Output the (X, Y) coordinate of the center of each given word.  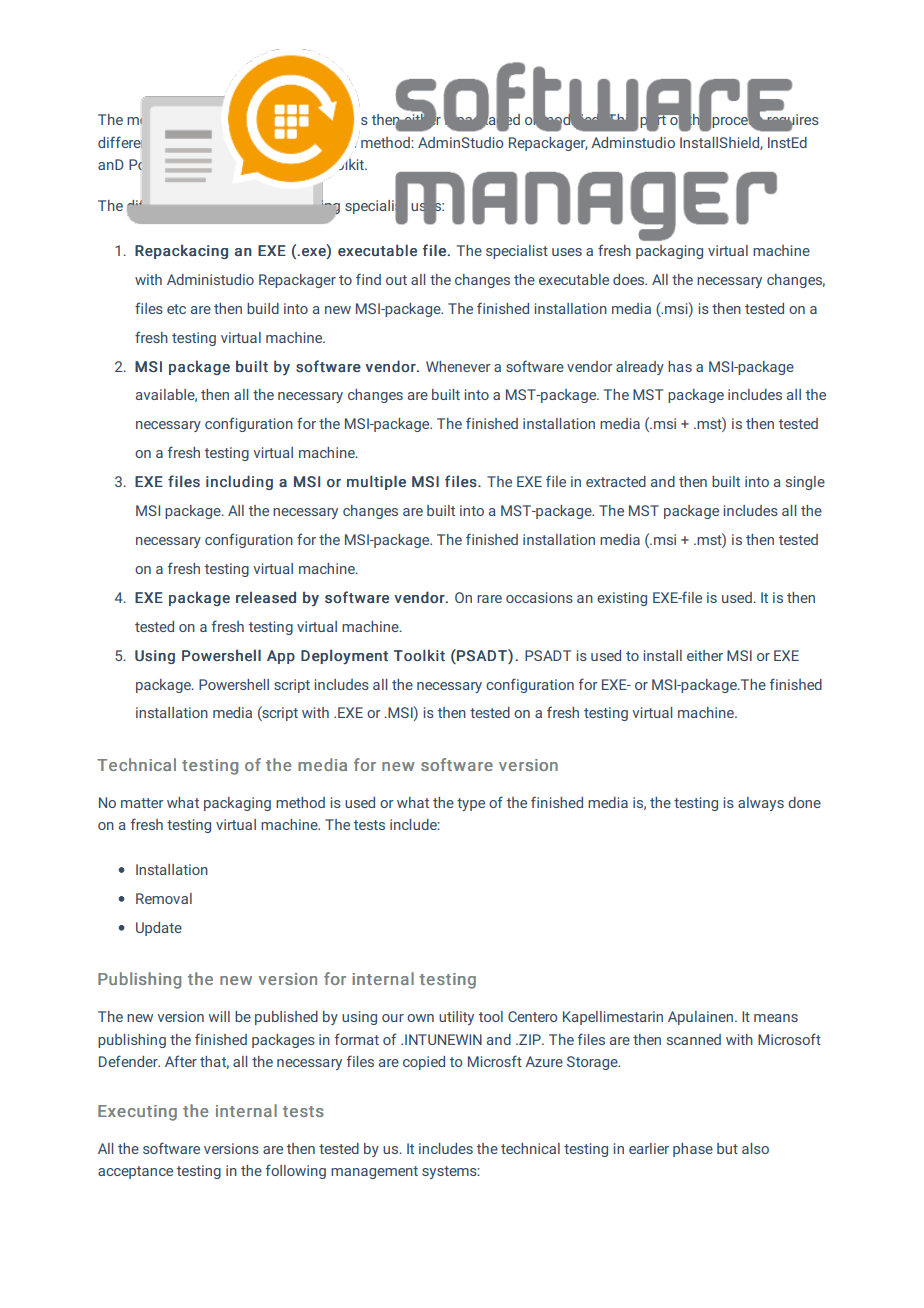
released (266, 597)
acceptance (135, 1172)
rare (489, 599)
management (374, 1172)
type (471, 804)
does (630, 279)
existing (622, 599)
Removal (164, 898)
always (761, 804)
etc (176, 309)
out (396, 280)
